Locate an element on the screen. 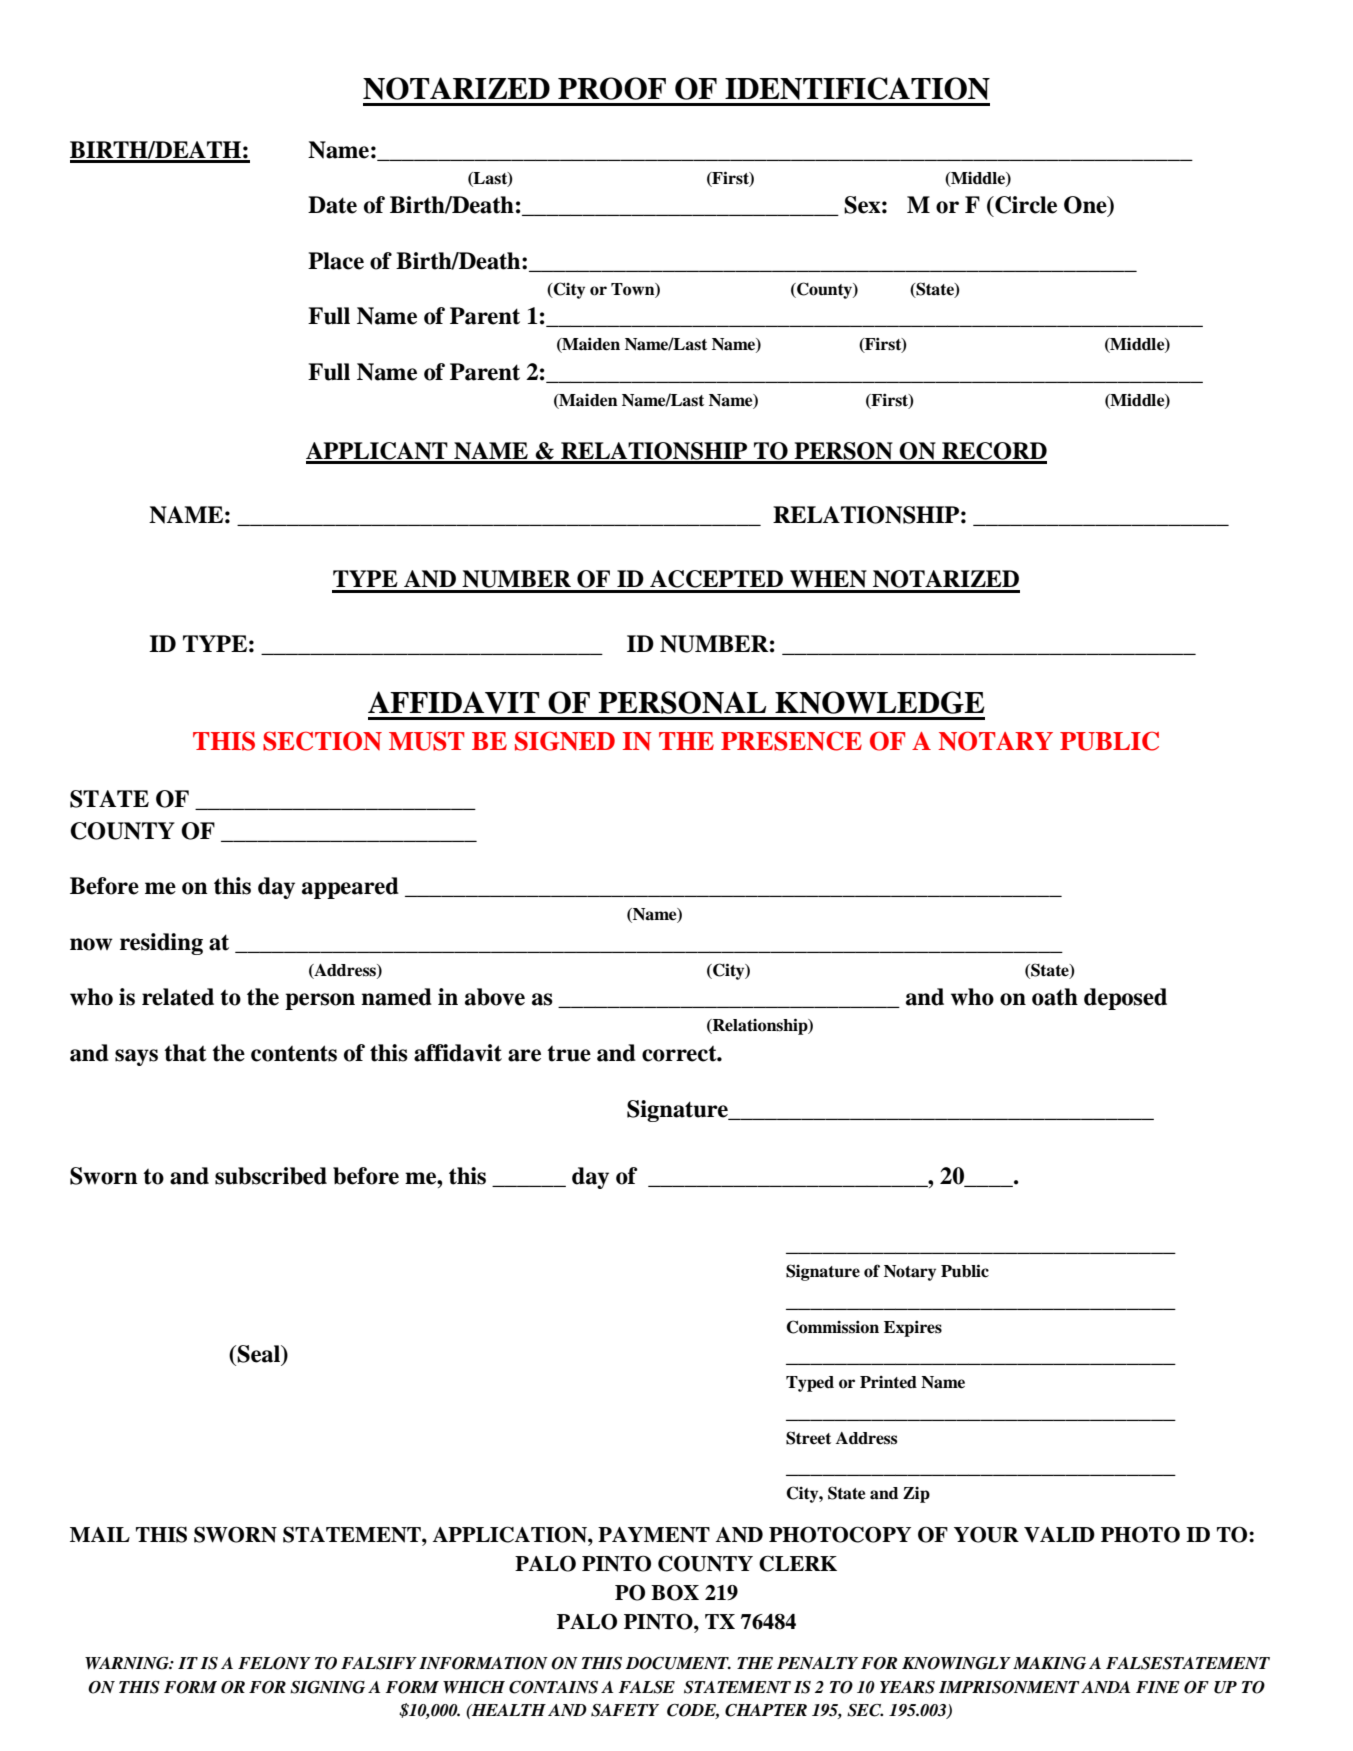 The height and width of the screenshot is (1751, 1353). Date is located at coordinates (332, 205).
